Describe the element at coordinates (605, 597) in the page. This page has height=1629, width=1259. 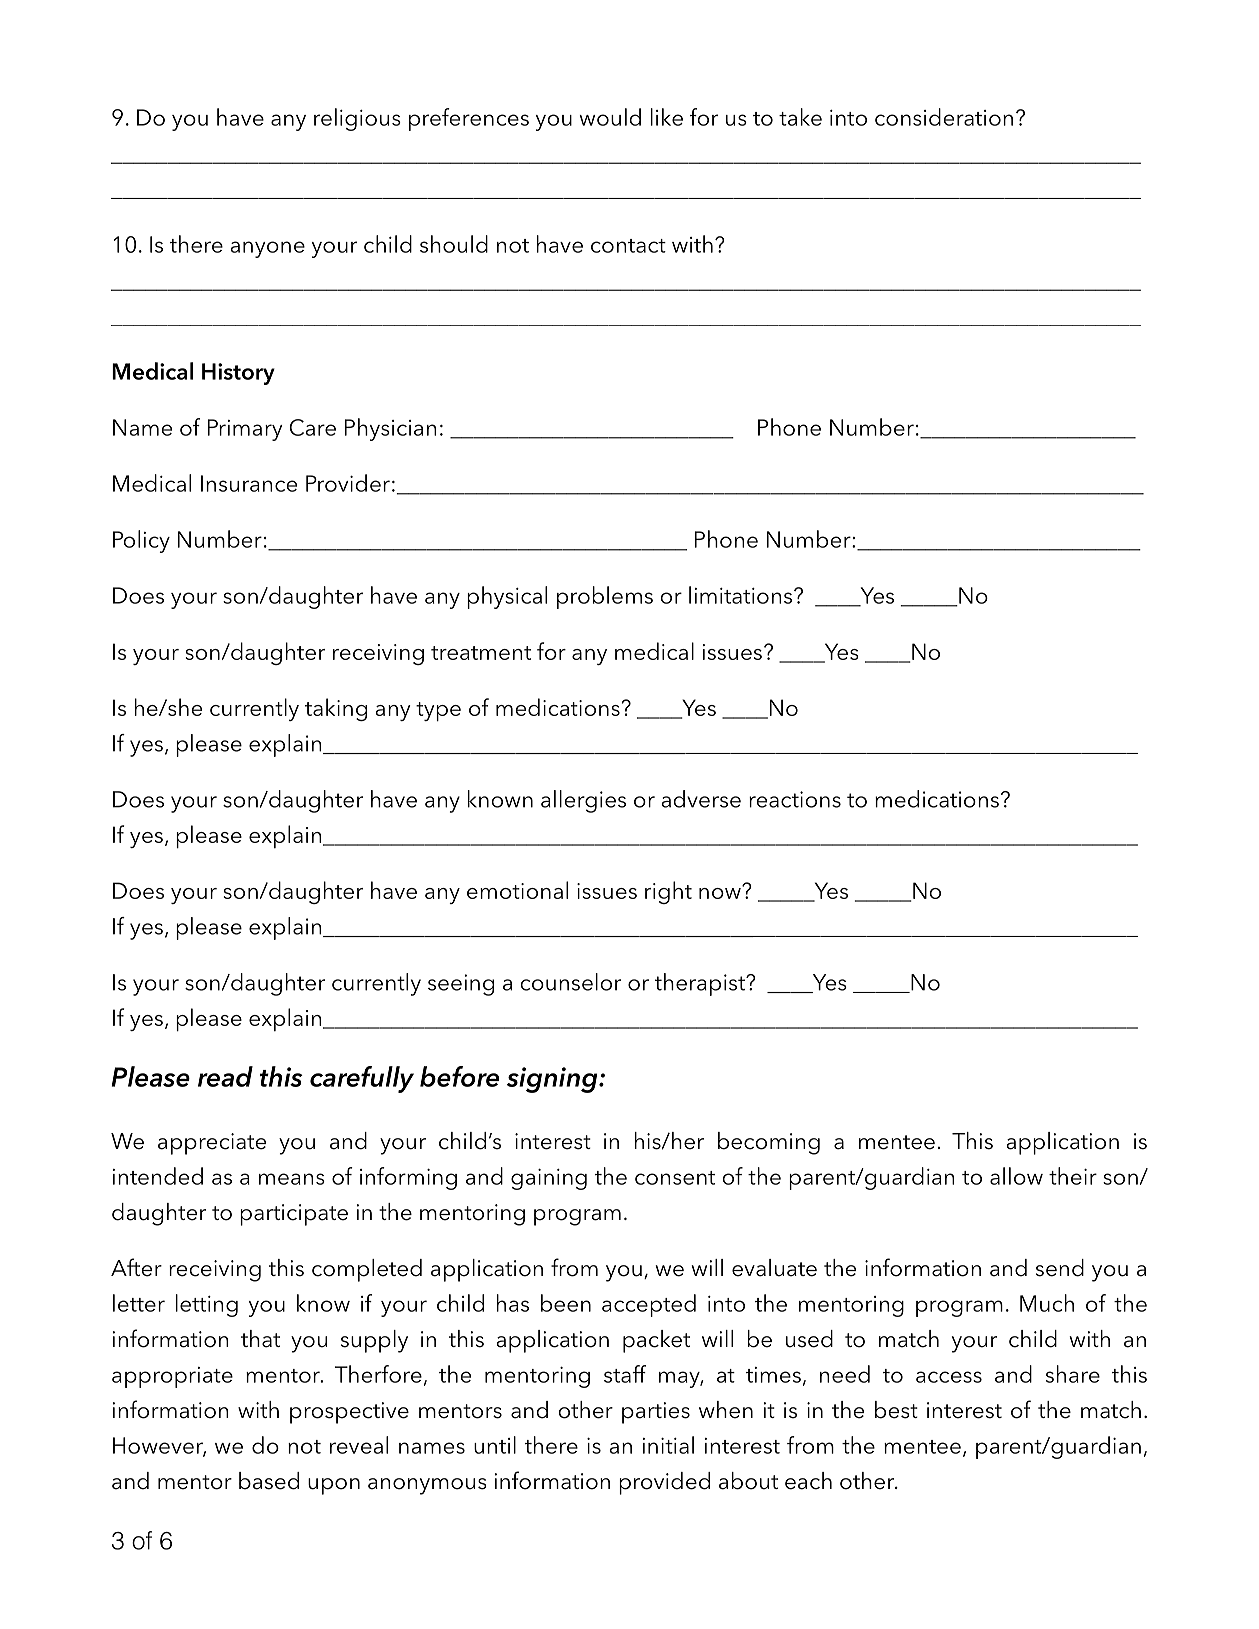
I see `problems` at that location.
